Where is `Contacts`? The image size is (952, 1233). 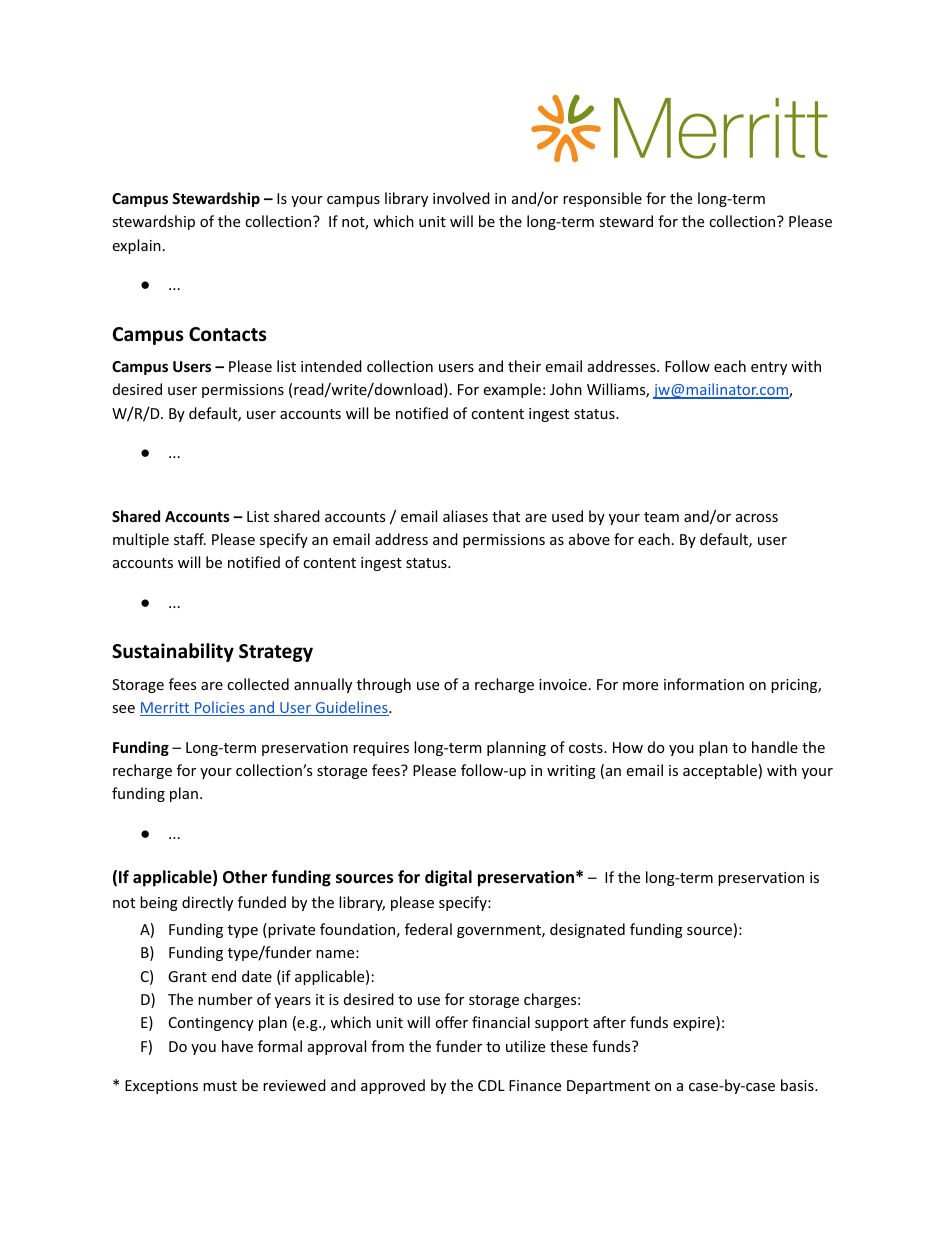
Contacts is located at coordinates (228, 334).
